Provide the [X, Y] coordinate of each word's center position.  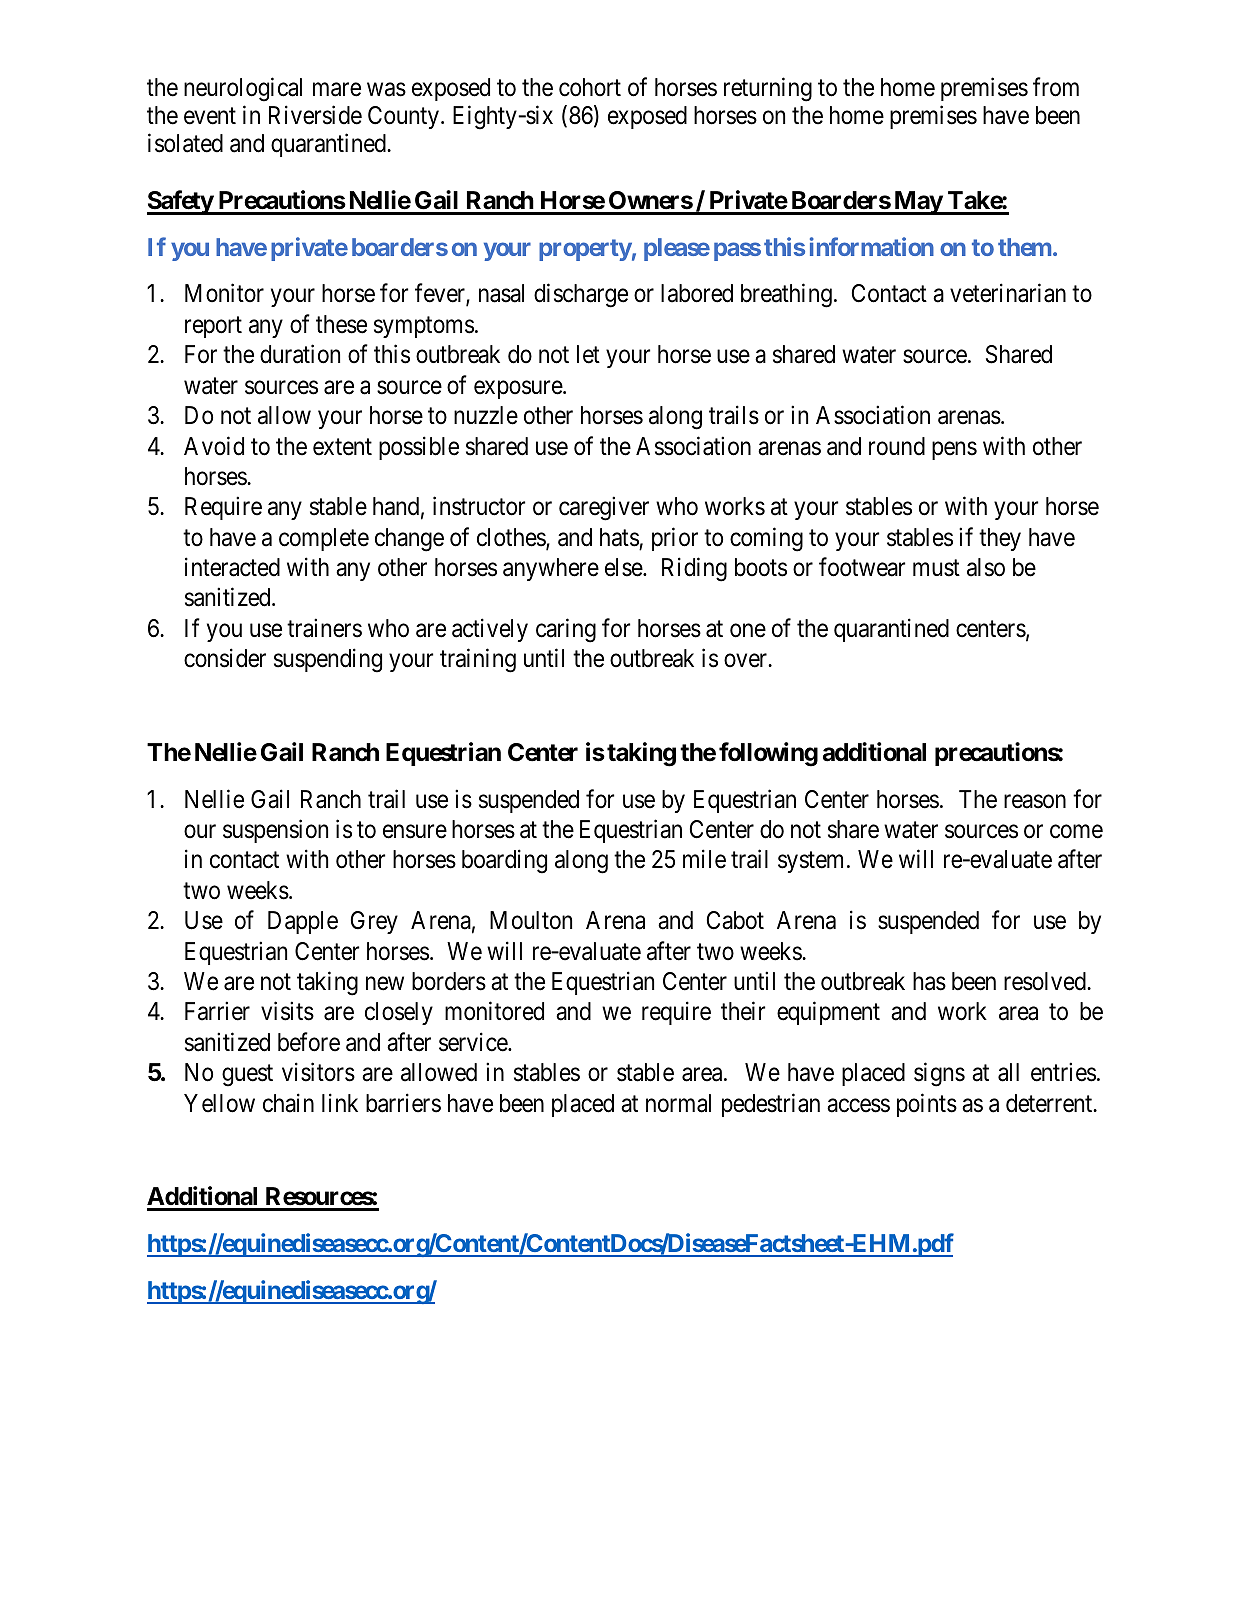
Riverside [315, 115]
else [624, 567]
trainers [324, 628]
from [1056, 87]
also [986, 567]
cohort [590, 87]
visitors [318, 1072]
